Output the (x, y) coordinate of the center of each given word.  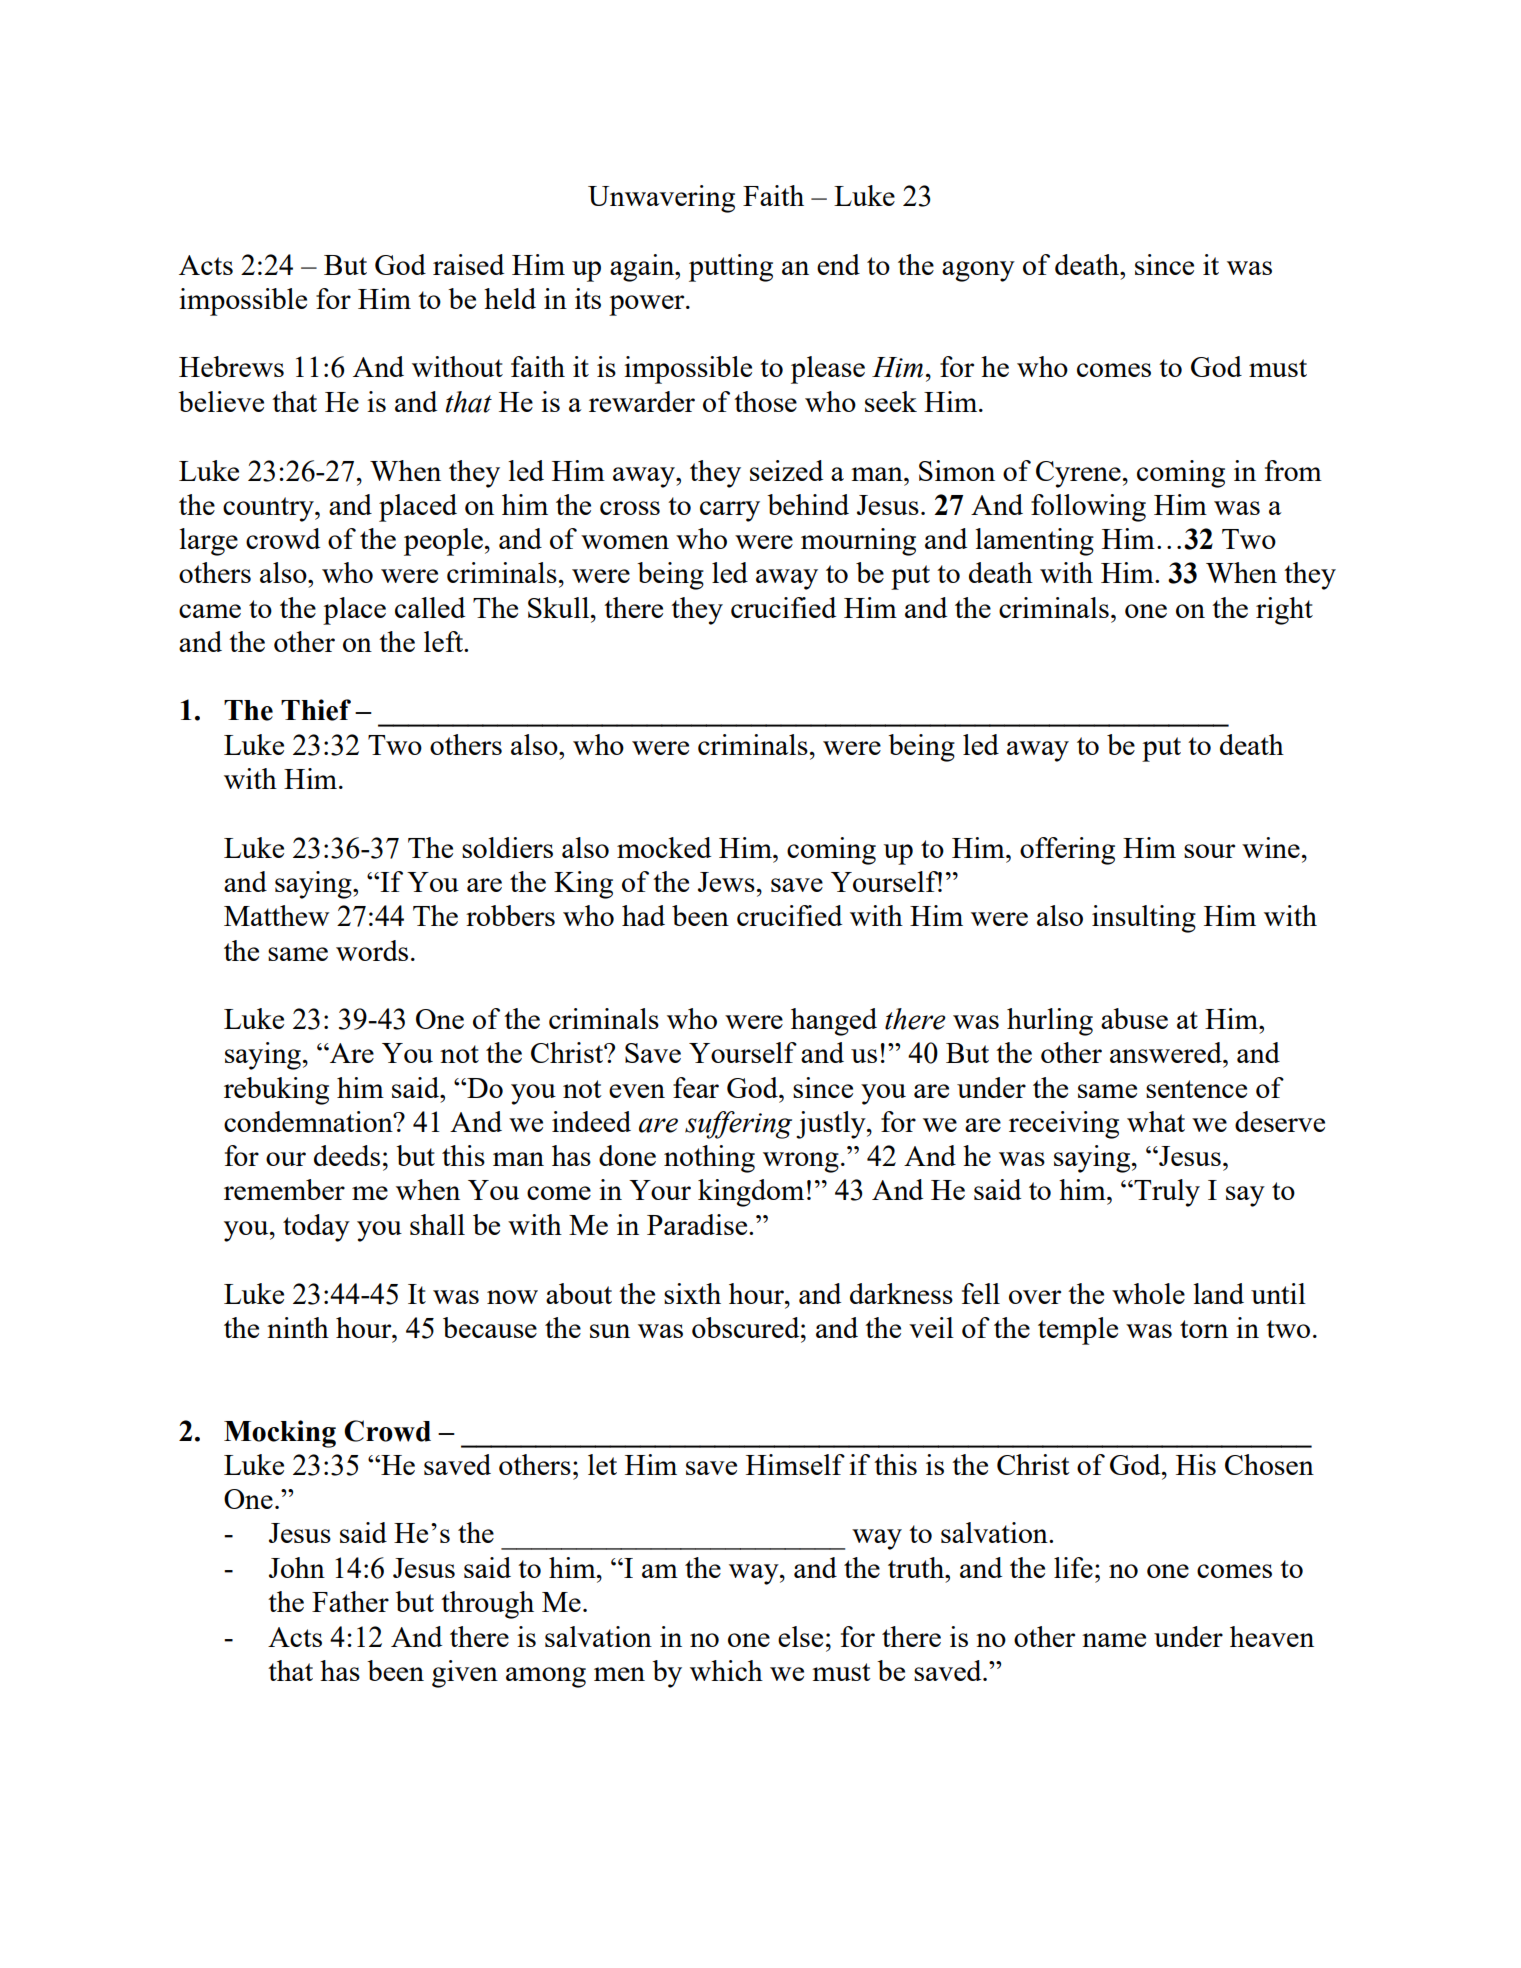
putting (731, 268)
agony (978, 271)
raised (468, 264)
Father (350, 1601)
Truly (1166, 1193)
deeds (347, 1155)
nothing (709, 1159)
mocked (664, 847)
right (1284, 611)
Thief (316, 710)
